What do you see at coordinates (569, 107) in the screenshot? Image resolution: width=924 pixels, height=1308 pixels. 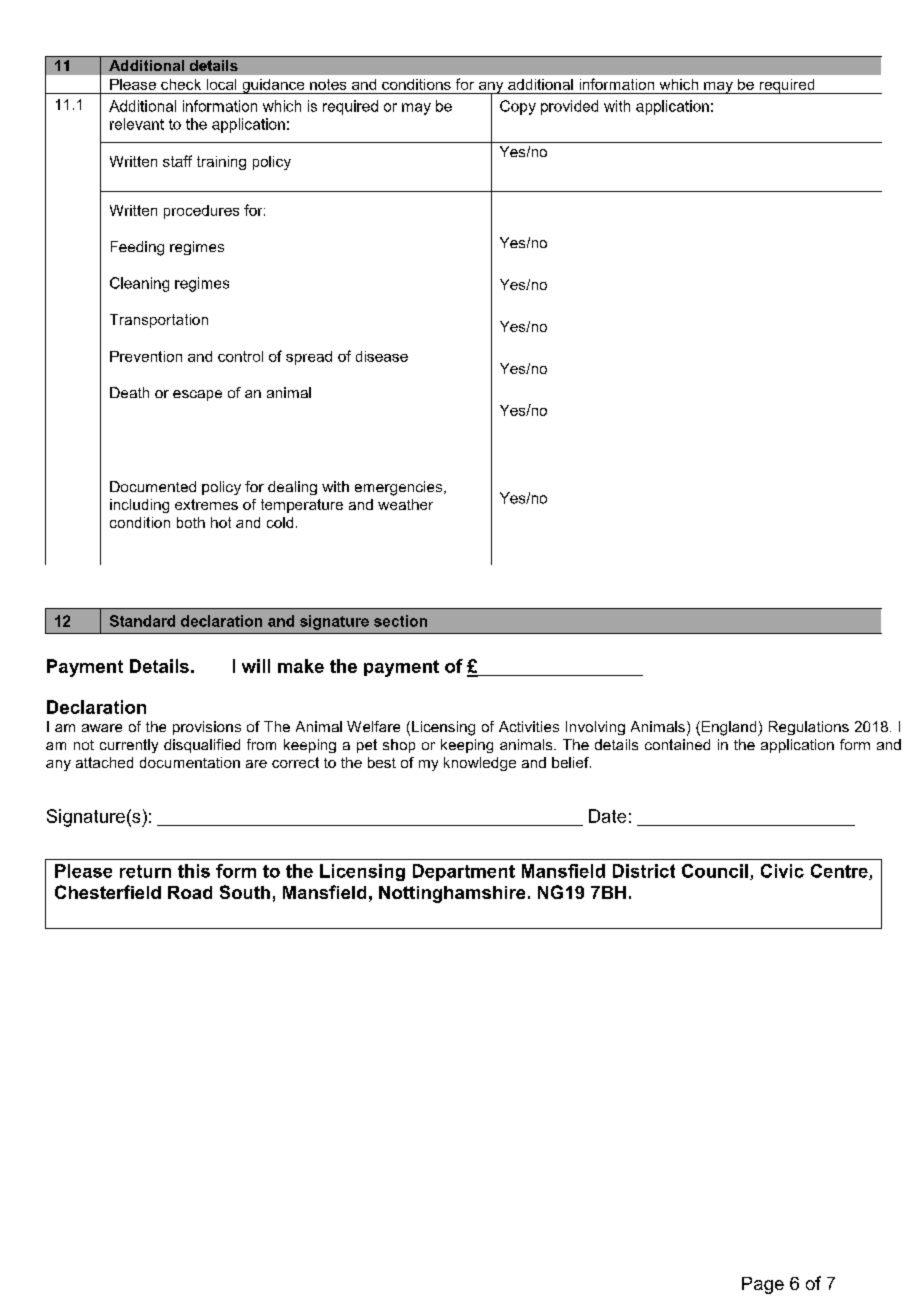 I see `provided` at bounding box center [569, 107].
